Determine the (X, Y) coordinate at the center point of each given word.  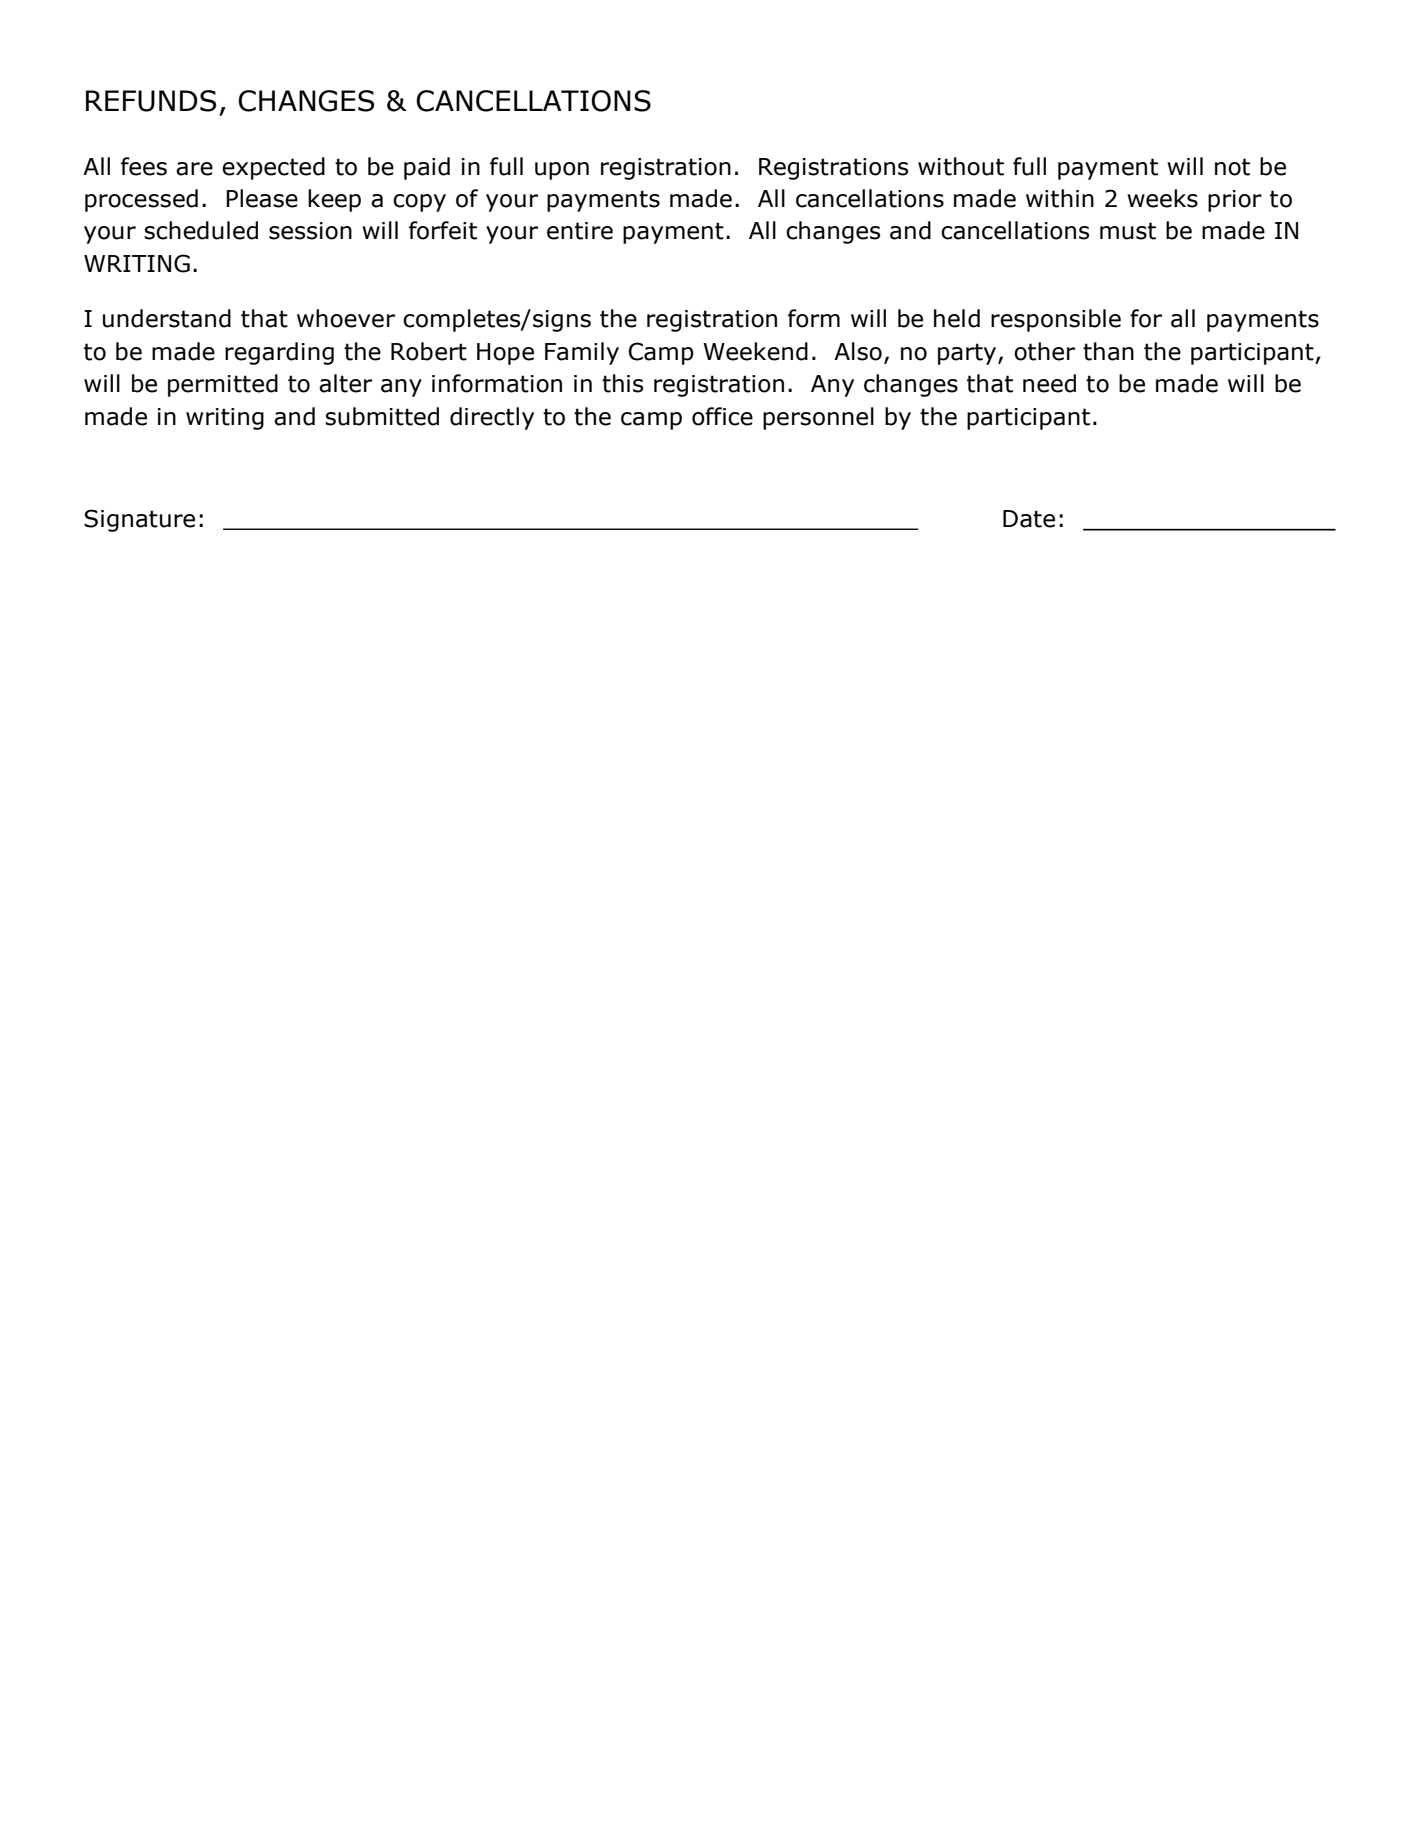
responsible (1056, 320)
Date (1029, 519)
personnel (818, 418)
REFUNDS (151, 101)
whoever (346, 318)
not (1232, 167)
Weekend (755, 351)
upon (562, 171)
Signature (139, 520)
